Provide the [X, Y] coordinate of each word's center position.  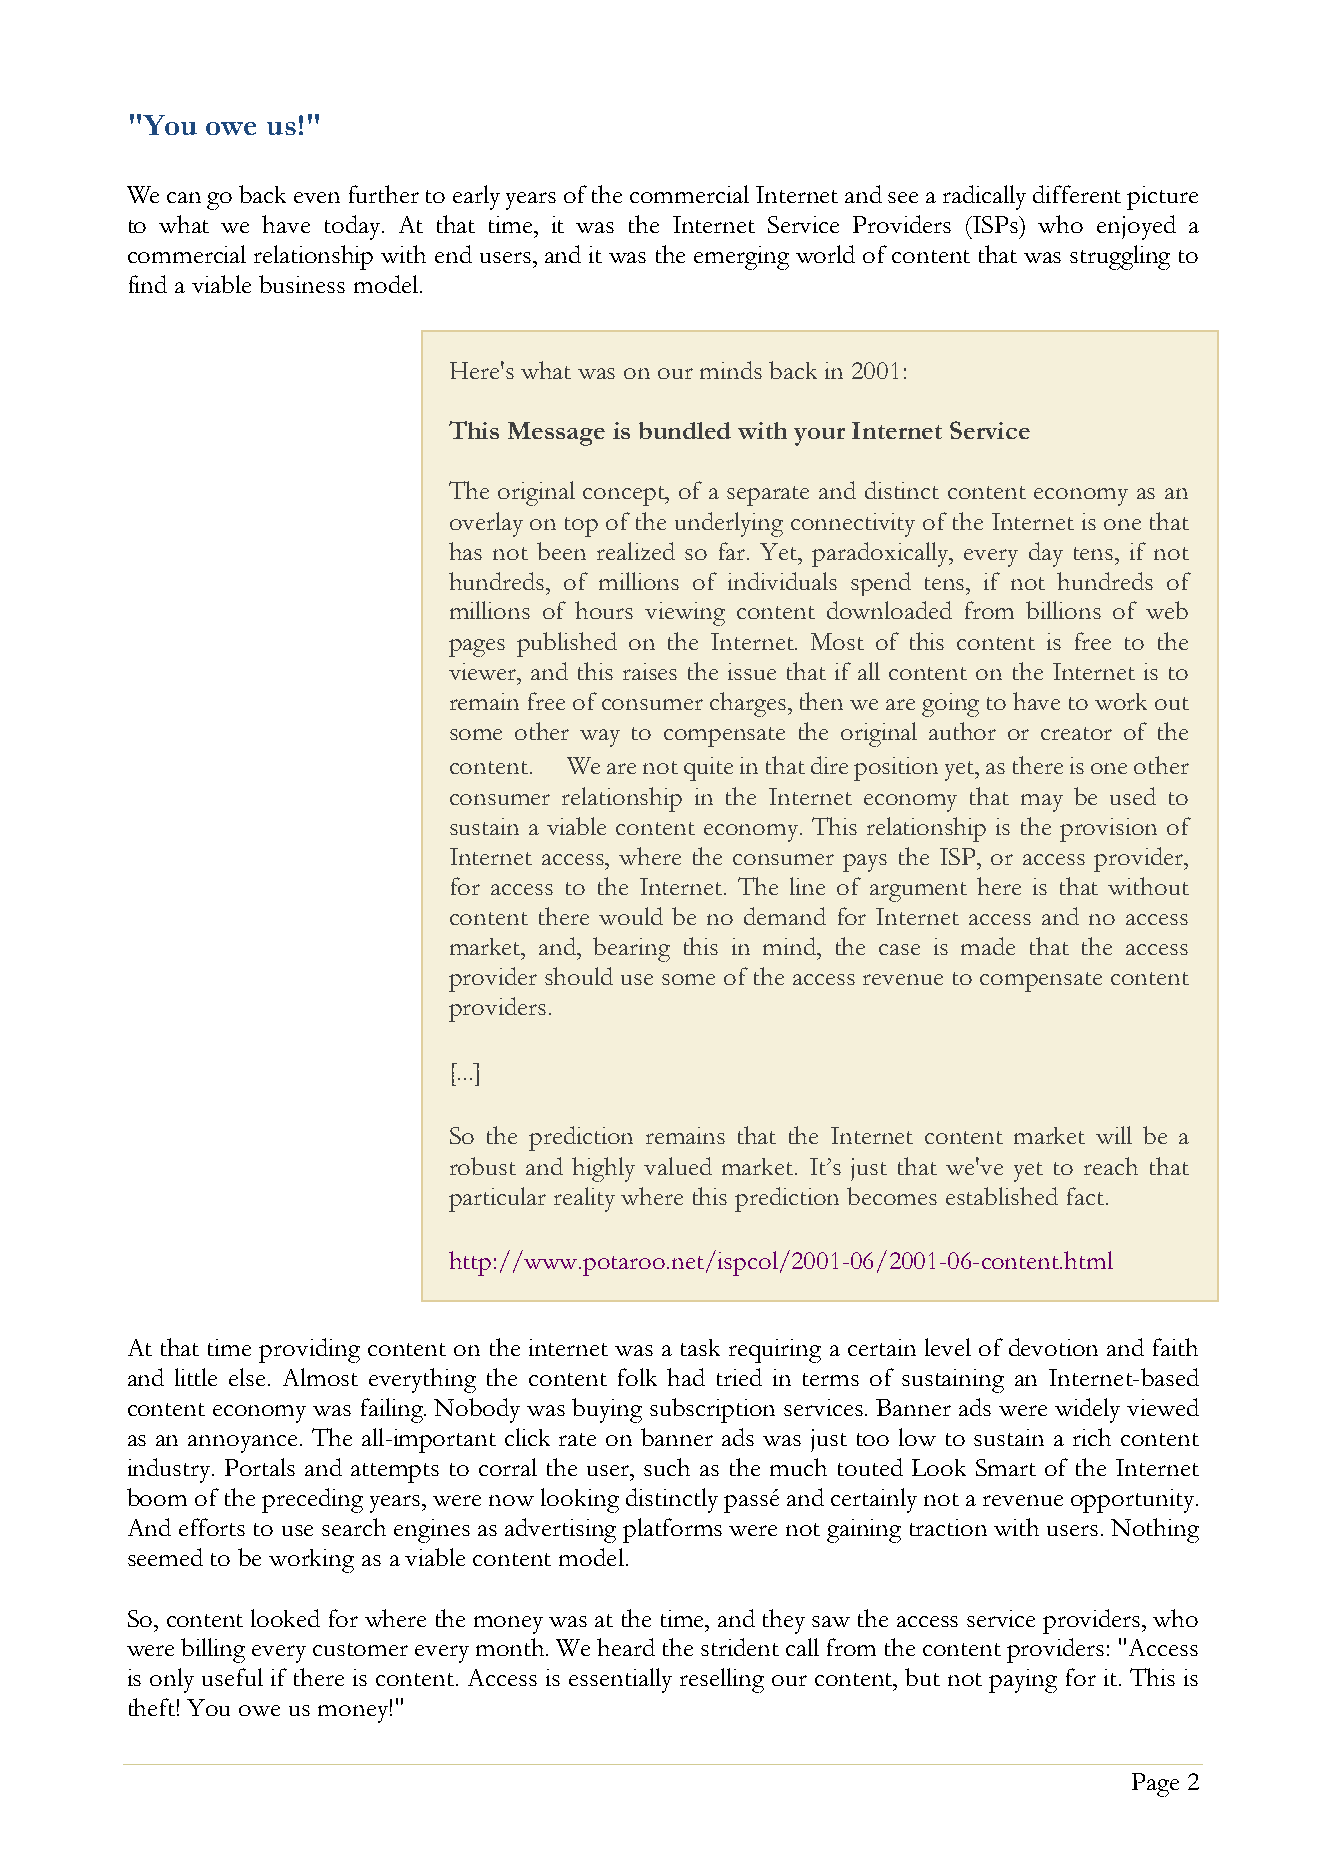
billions [1063, 610]
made [988, 946]
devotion [1053, 1347]
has [465, 551]
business [302, 284]
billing [213, 1650]
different [1077, 194]
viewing [685, 614]
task [700, 1347]
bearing [631, 949]
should [579, 976]
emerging [741, 258]
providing [309, 1350]
